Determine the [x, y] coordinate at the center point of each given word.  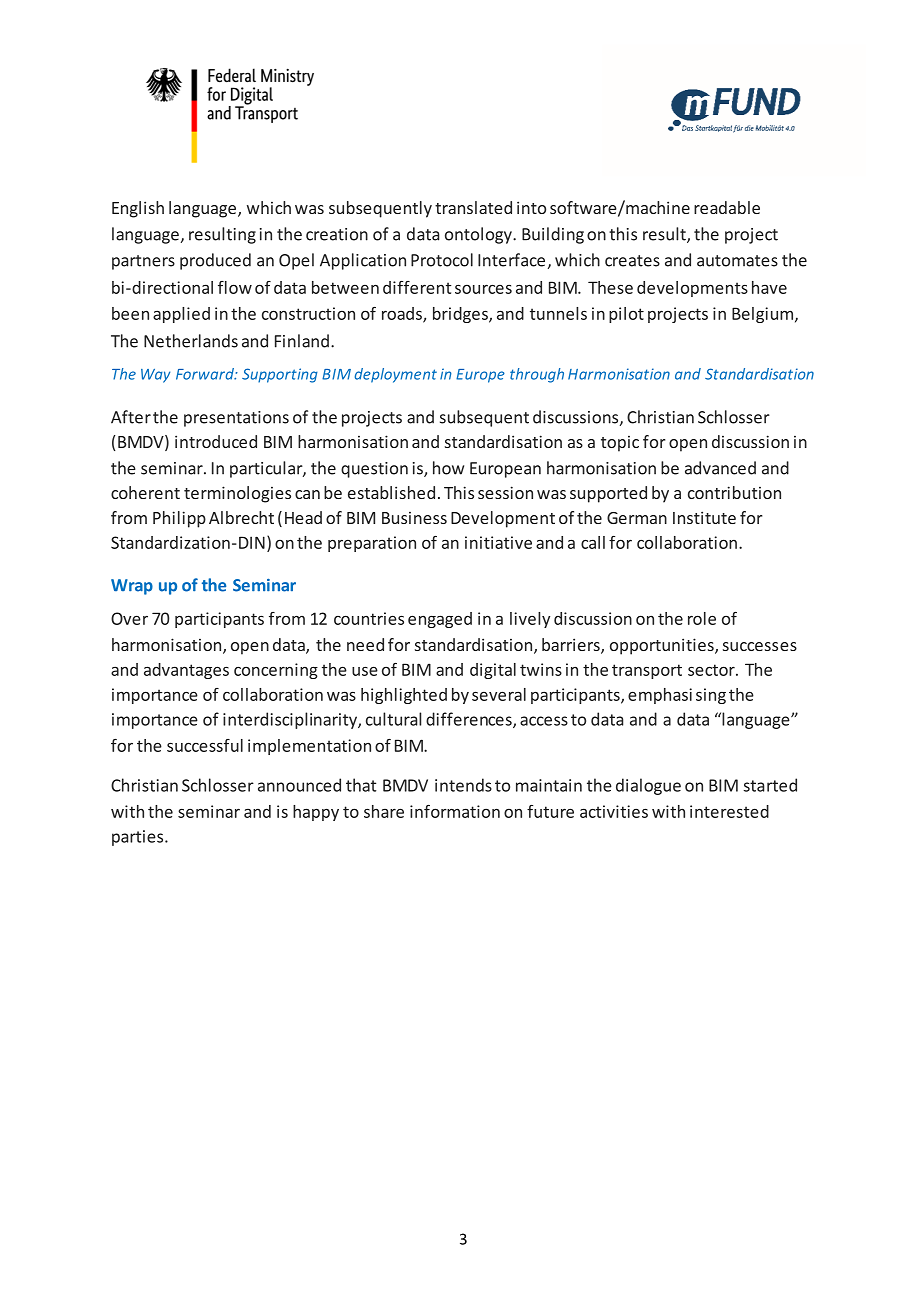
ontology [479, 235]
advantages [186, 671]
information [455, 811]
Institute [704, 517]
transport [647, 671]
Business [414, 518]
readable [727, 207]
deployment [396, 375]
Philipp [179, 519]
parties [139, 838]
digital [493, 671]
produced [215, 261]
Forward [206, 374]
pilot [626, 315]
